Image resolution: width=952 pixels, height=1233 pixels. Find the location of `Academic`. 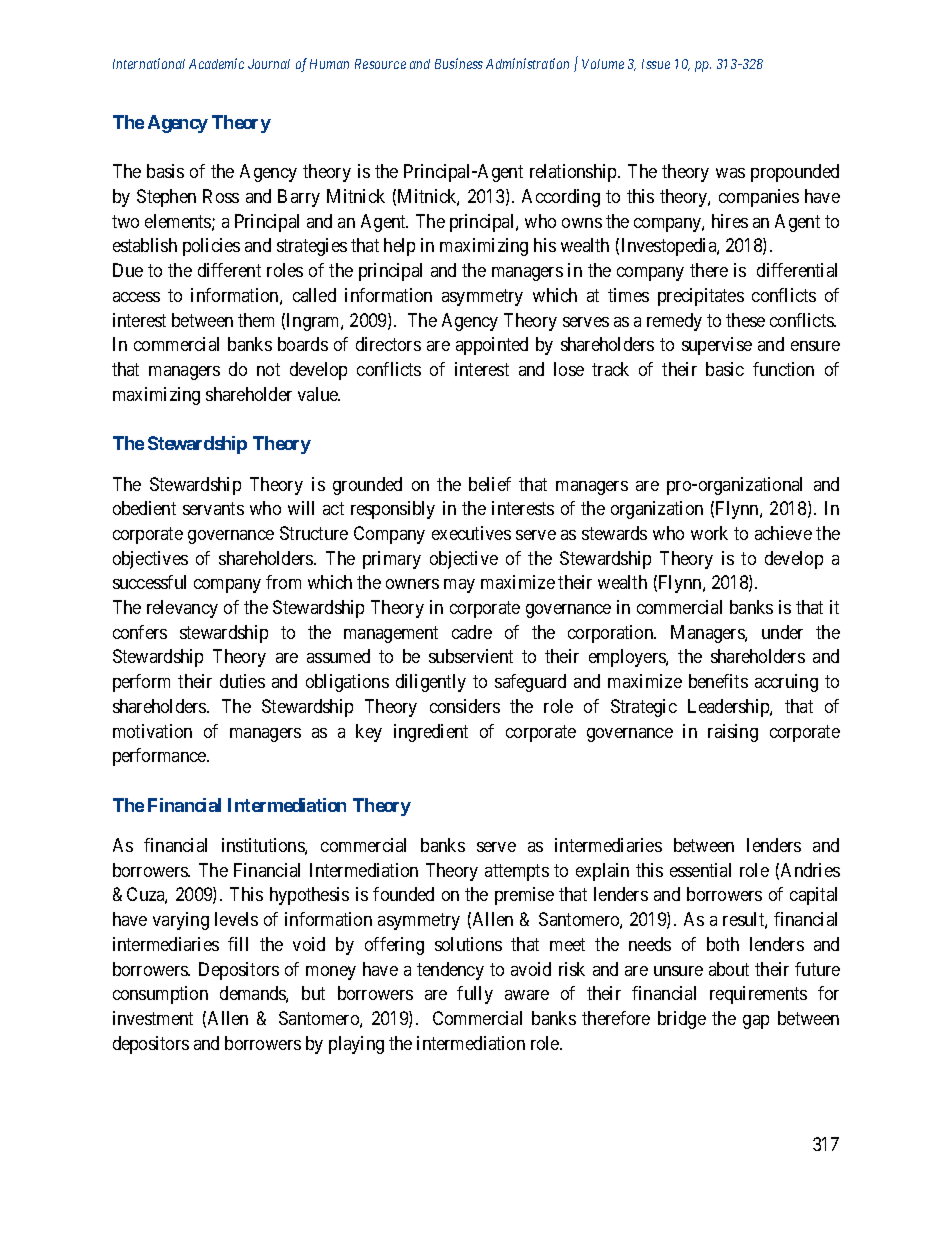

Academic is located at coordinates (216, 63).
